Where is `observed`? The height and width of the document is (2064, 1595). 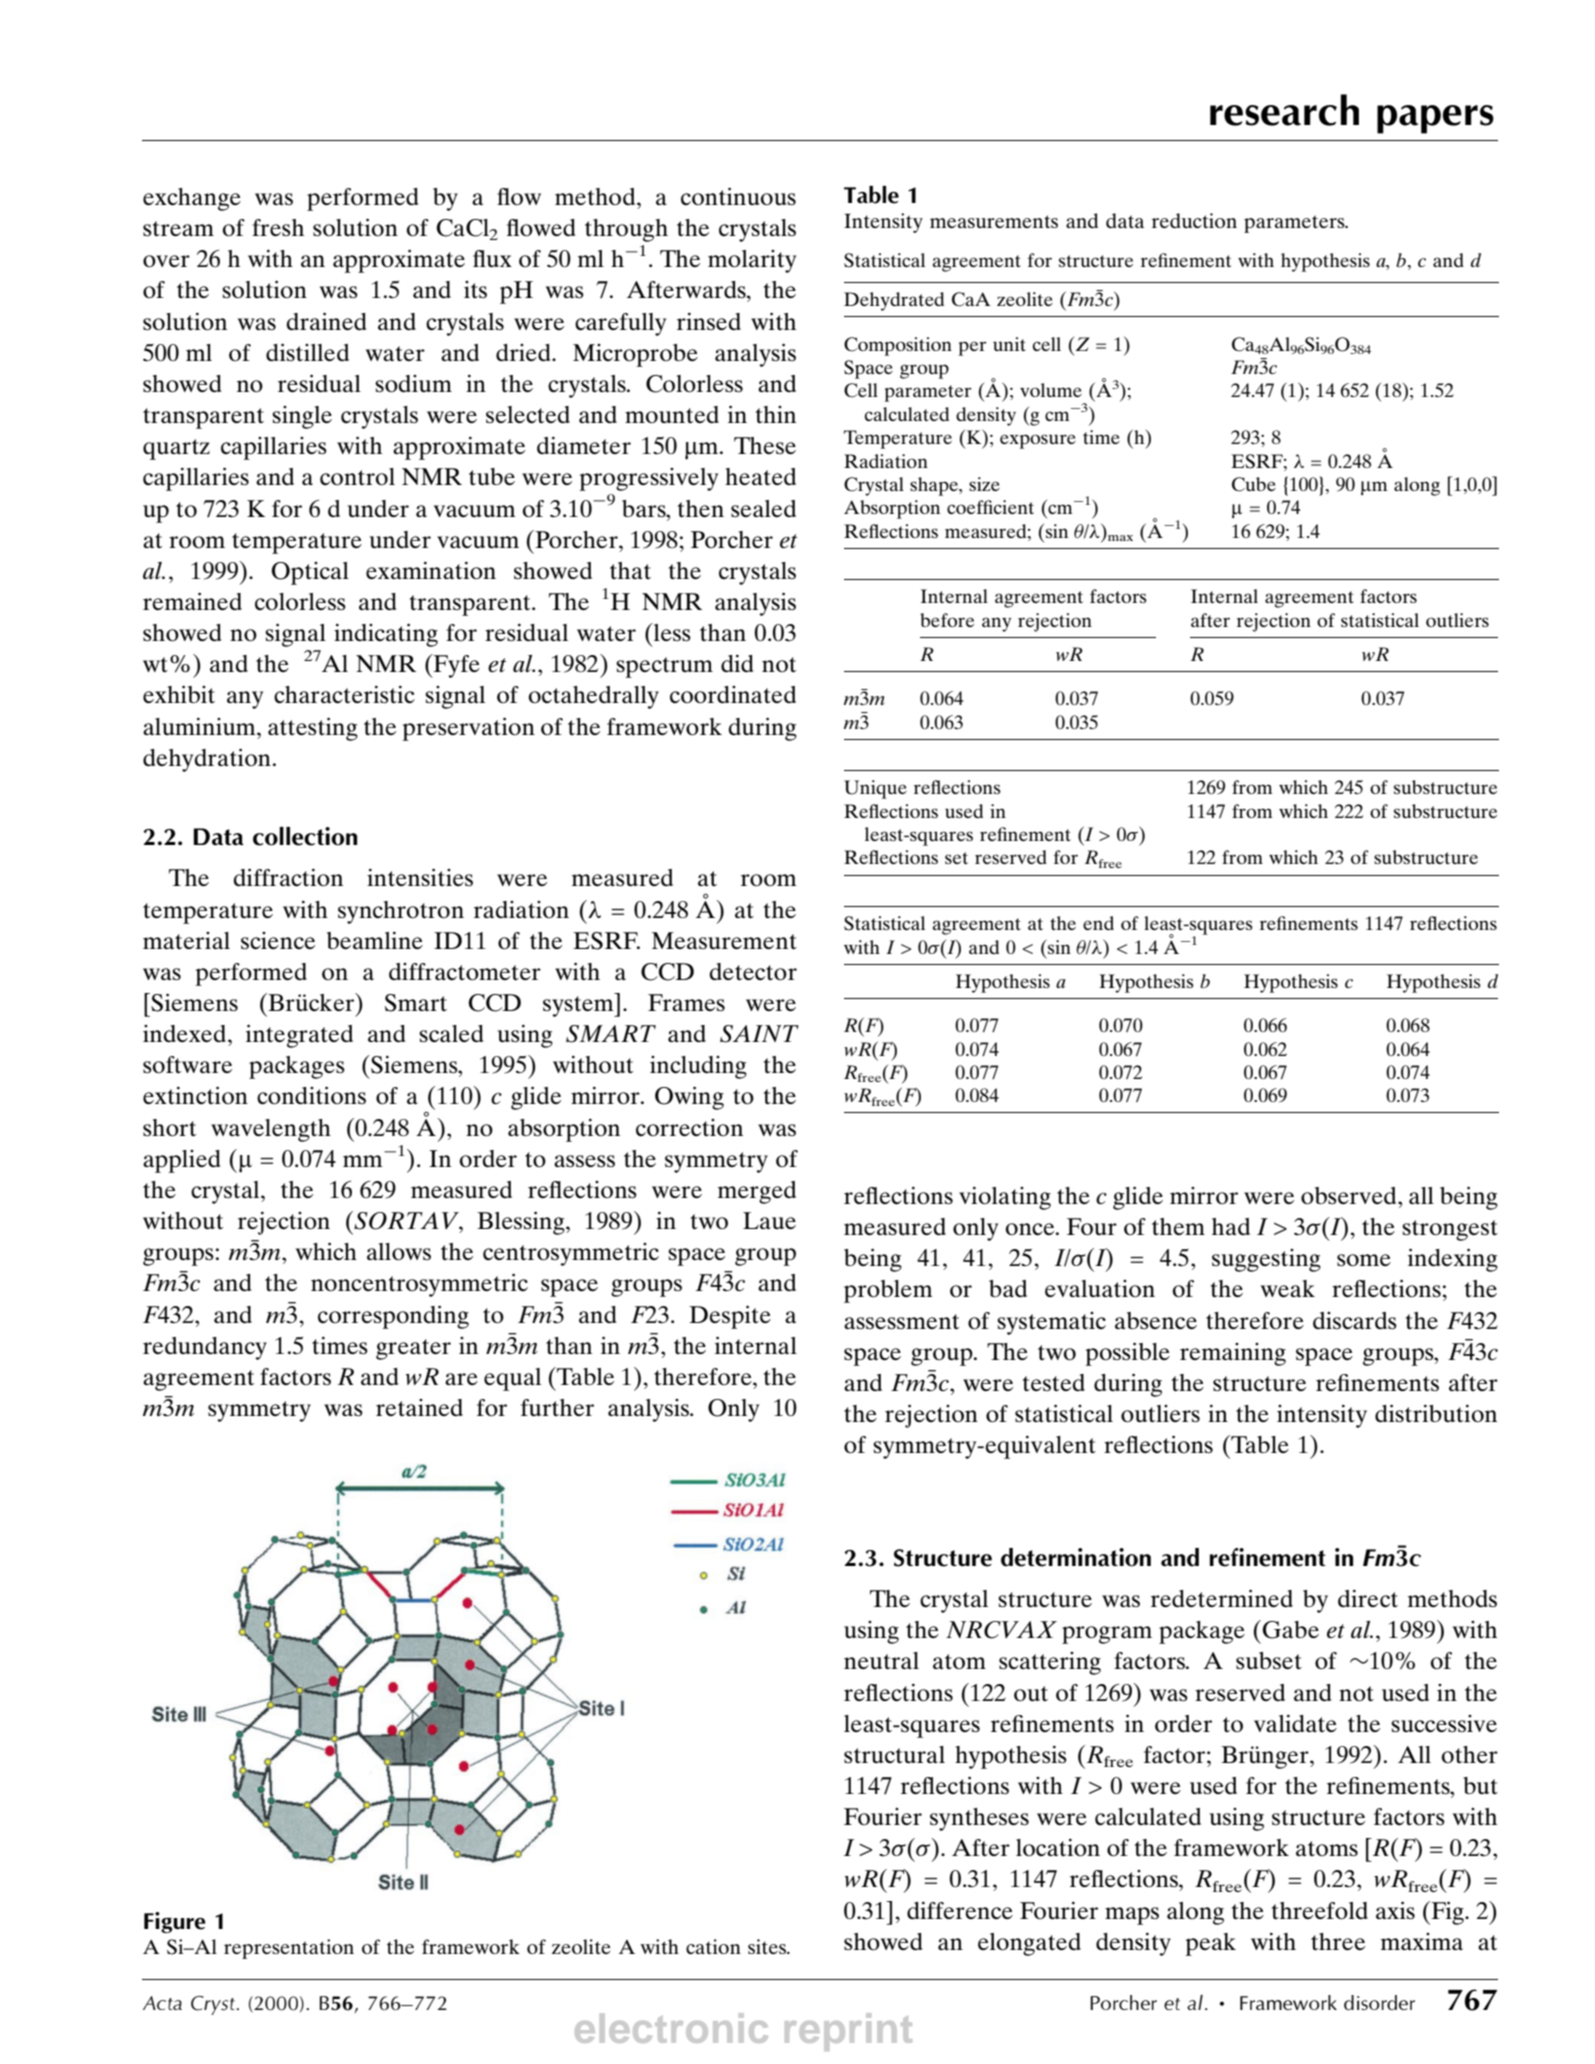 observed is located at coordinates (1350, 1196).
